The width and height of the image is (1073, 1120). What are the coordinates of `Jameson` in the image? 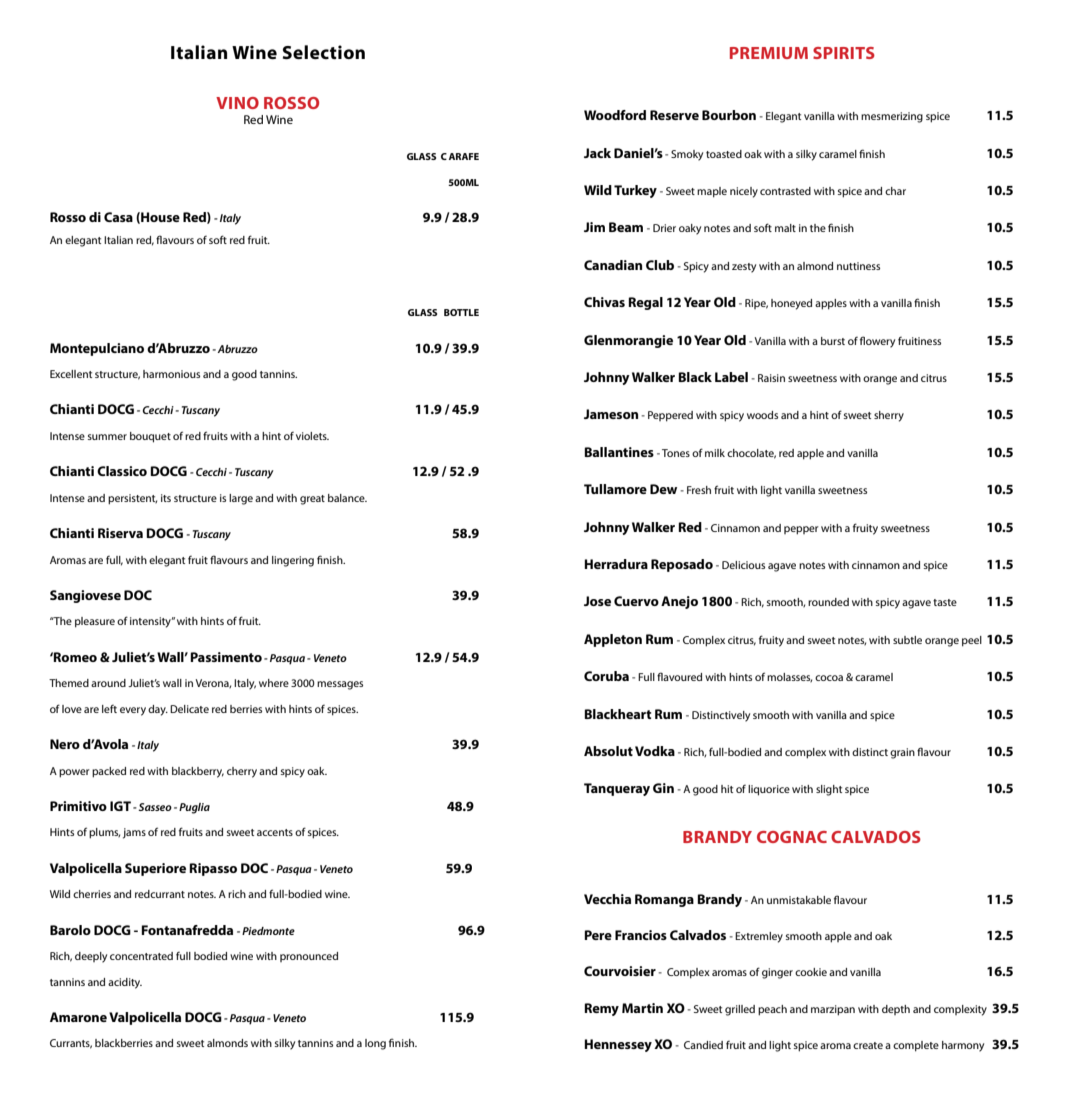 It's located at (611, 414).
